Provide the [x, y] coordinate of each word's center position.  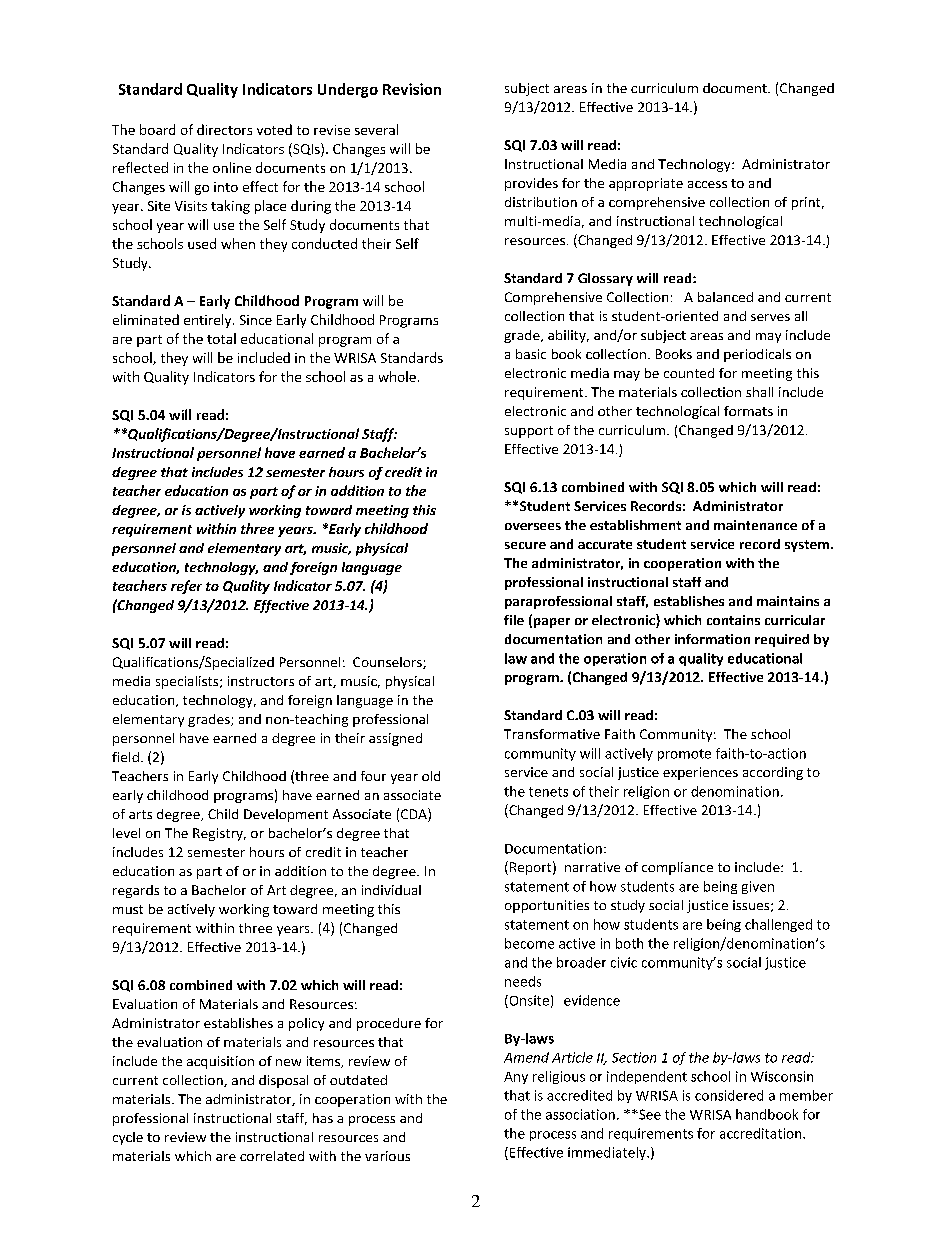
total [221, 338]
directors [224, 129]
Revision [412, 89]
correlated [272, 1156]
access [707, 184]
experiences [700, 773]
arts [140, 814]
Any [516, 1078]
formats [748, 411]
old [431, 776]
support [529, 432]
